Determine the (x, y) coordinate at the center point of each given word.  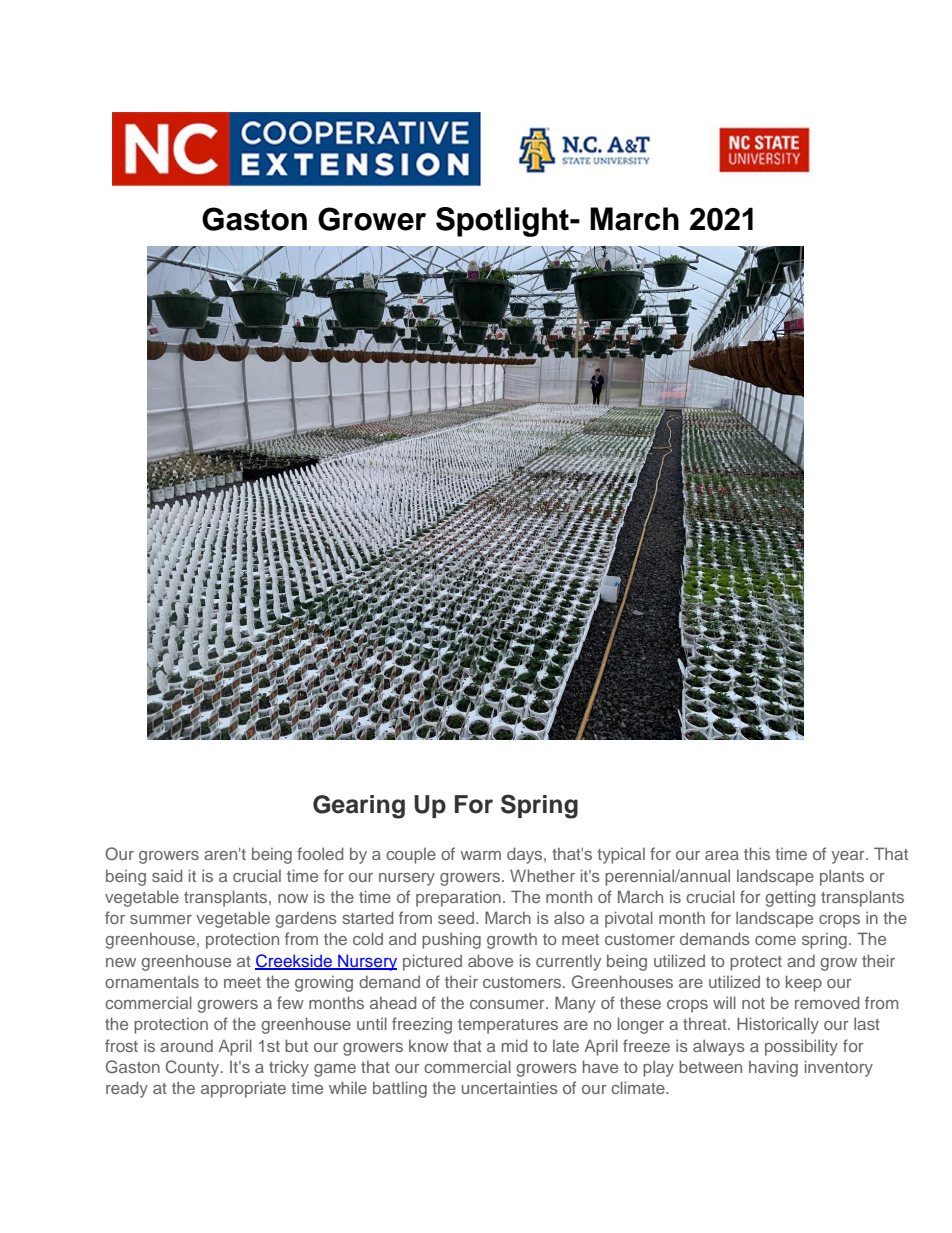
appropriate (243, 1089)
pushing (451, 940)
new (121, 962)
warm (480, 855)
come (775, 940)
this (757, 853)
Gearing (359, 807)
